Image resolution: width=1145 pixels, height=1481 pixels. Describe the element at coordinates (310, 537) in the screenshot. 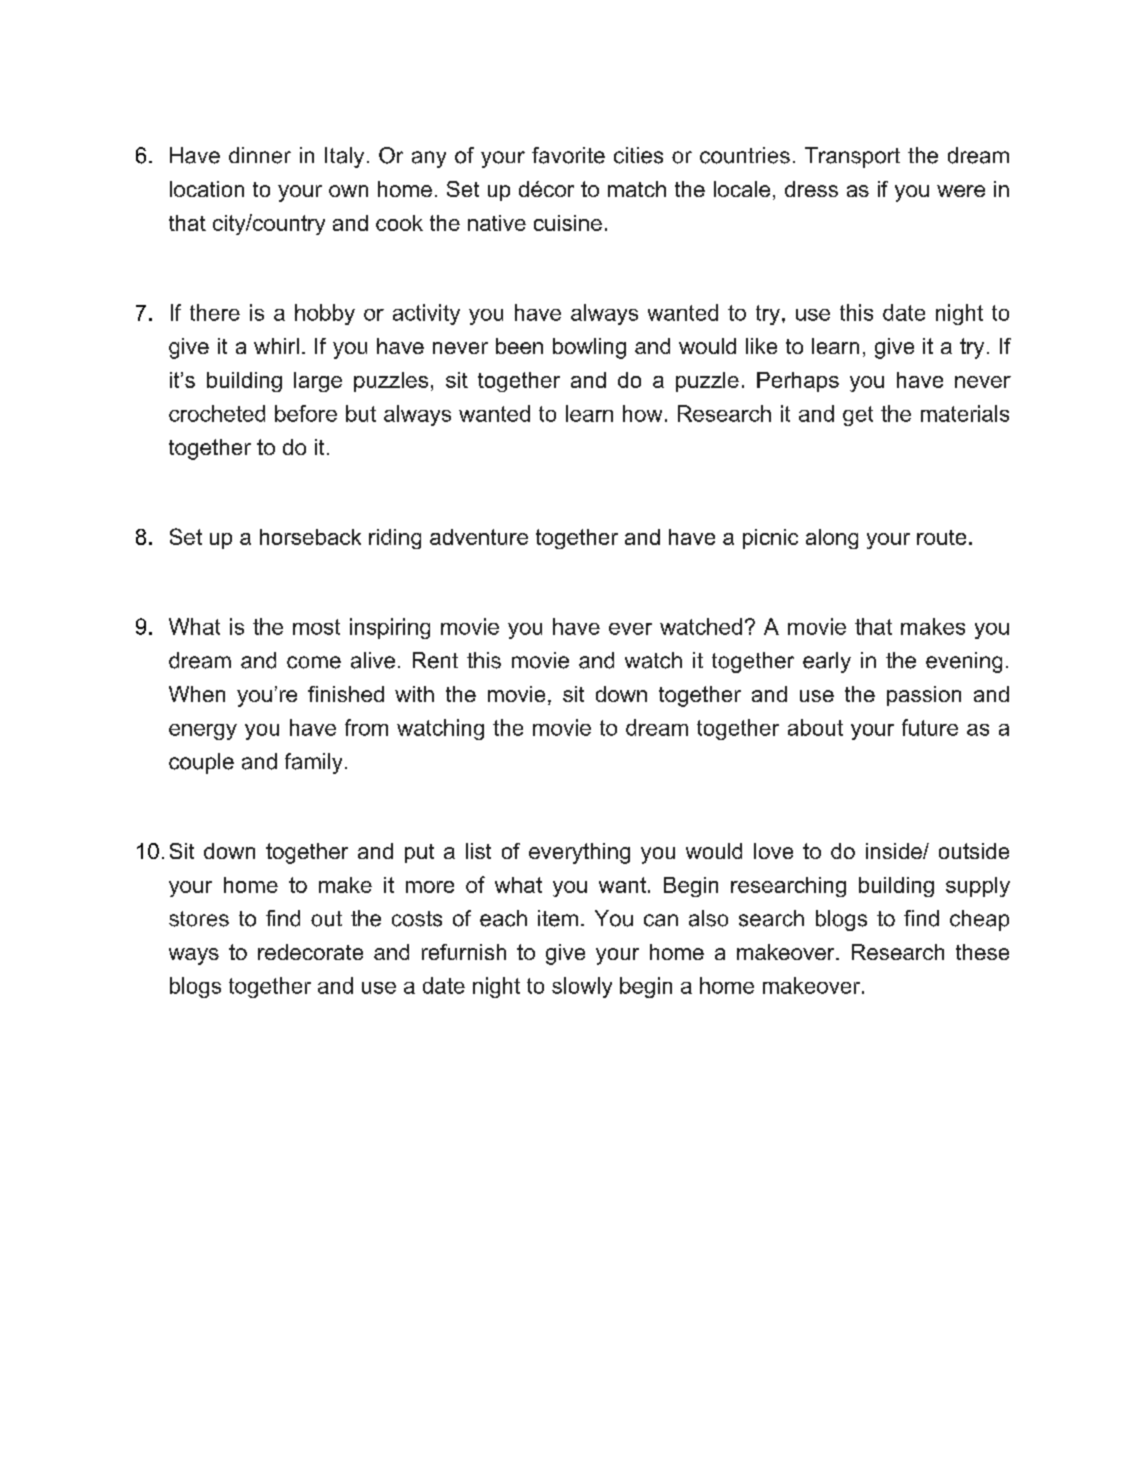

I see `horseback` at that location.
